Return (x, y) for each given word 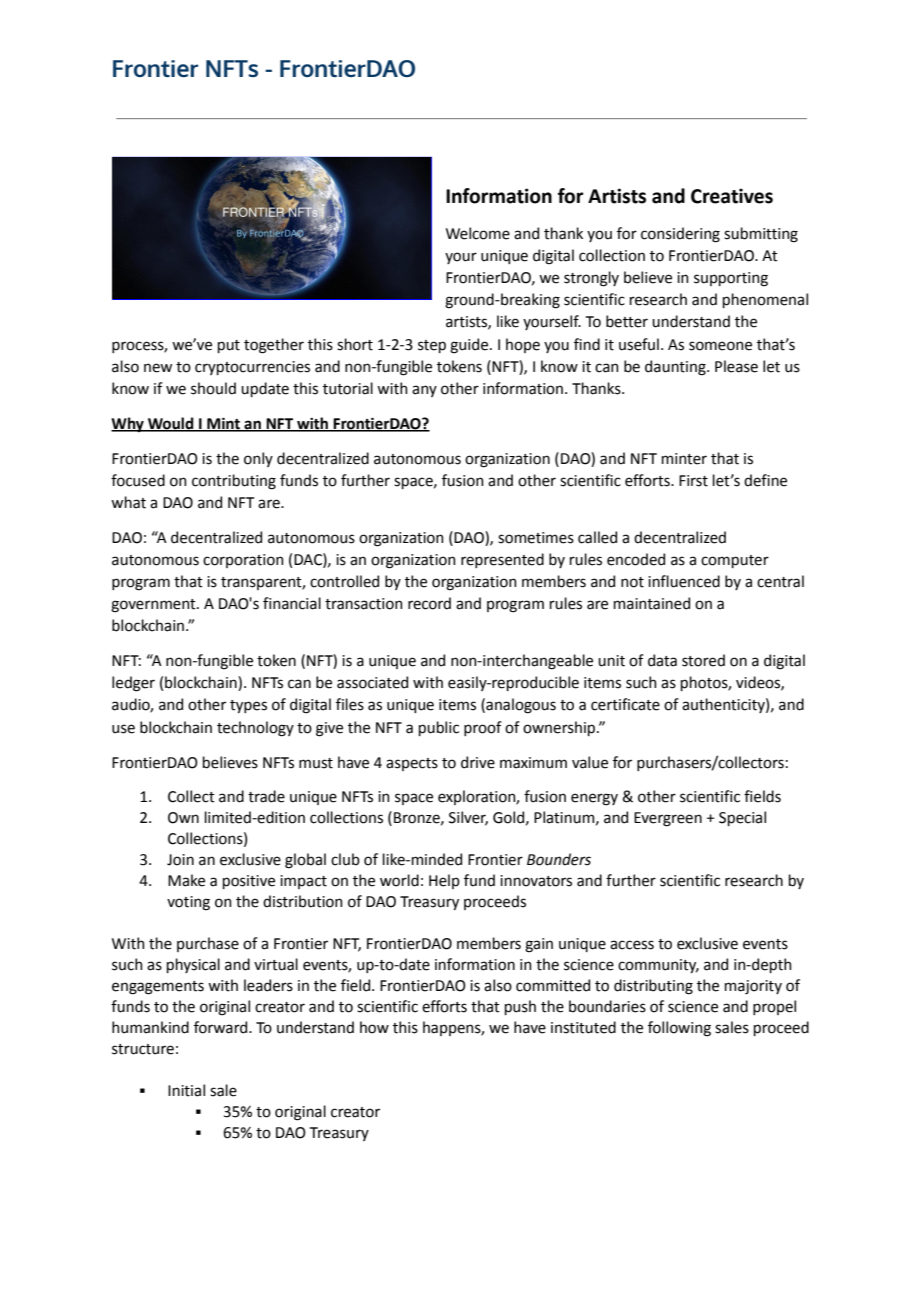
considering (680, 235)
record (429, 603)
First (693, 481)
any (424, 391)
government (154, 606)
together (274, 346)
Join (180, 860)
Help (444, 881)
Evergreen (668, 819)
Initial (186, 1090)
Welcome (478, 233)
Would (171, 424)
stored (703, 660)
